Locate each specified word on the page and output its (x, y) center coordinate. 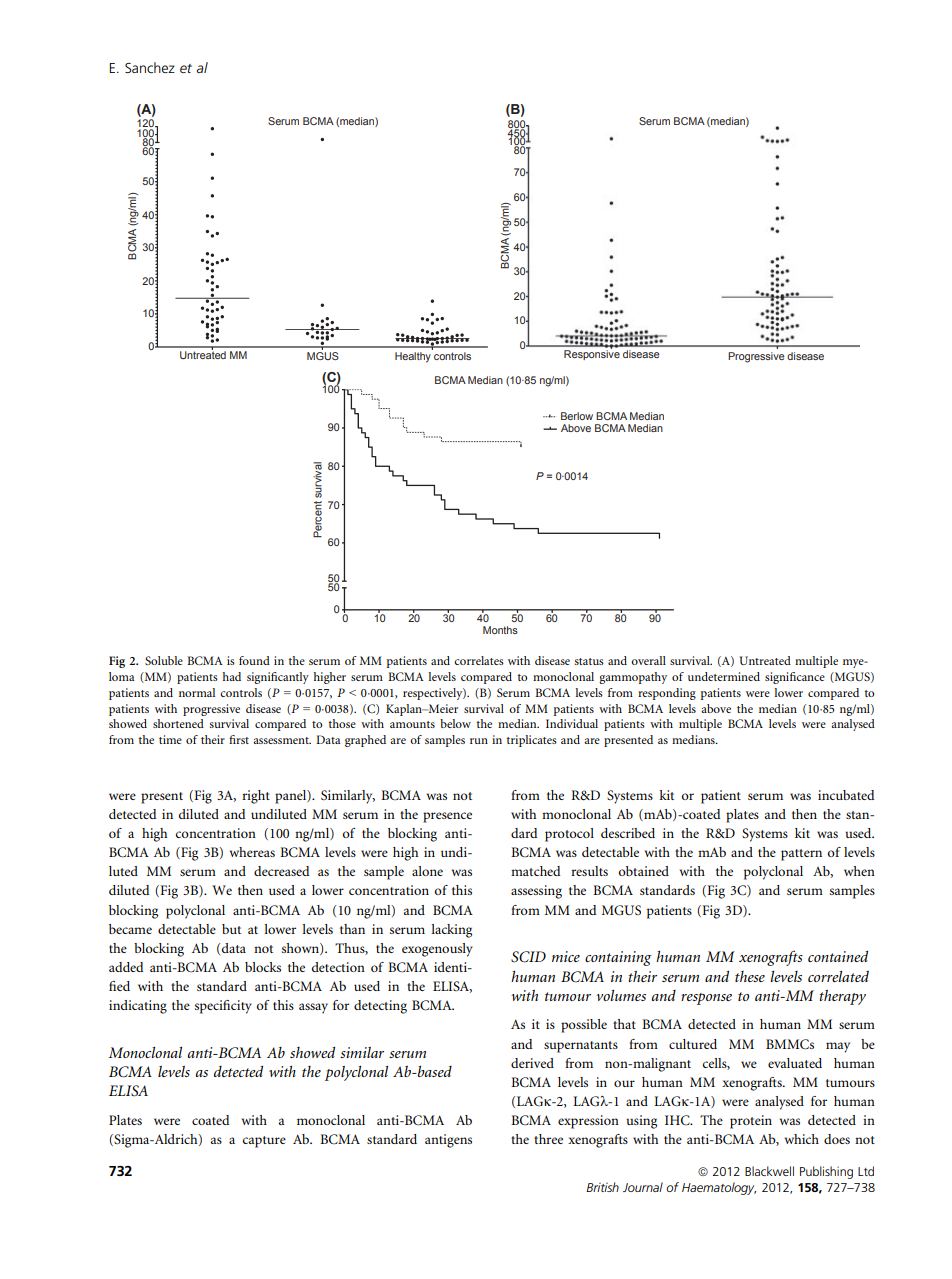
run (479, 741)
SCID (528, 957)
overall (648, 660)
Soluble (164, 660)
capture (264, 1142)
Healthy (413, 357)
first (239, 739)
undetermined (724, 676)
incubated (846, 795)
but (231, 929)
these (750, 976)
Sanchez (150, 67)
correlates (479, 660)
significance (795, 678)
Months (500, 630)
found (254, 660)
